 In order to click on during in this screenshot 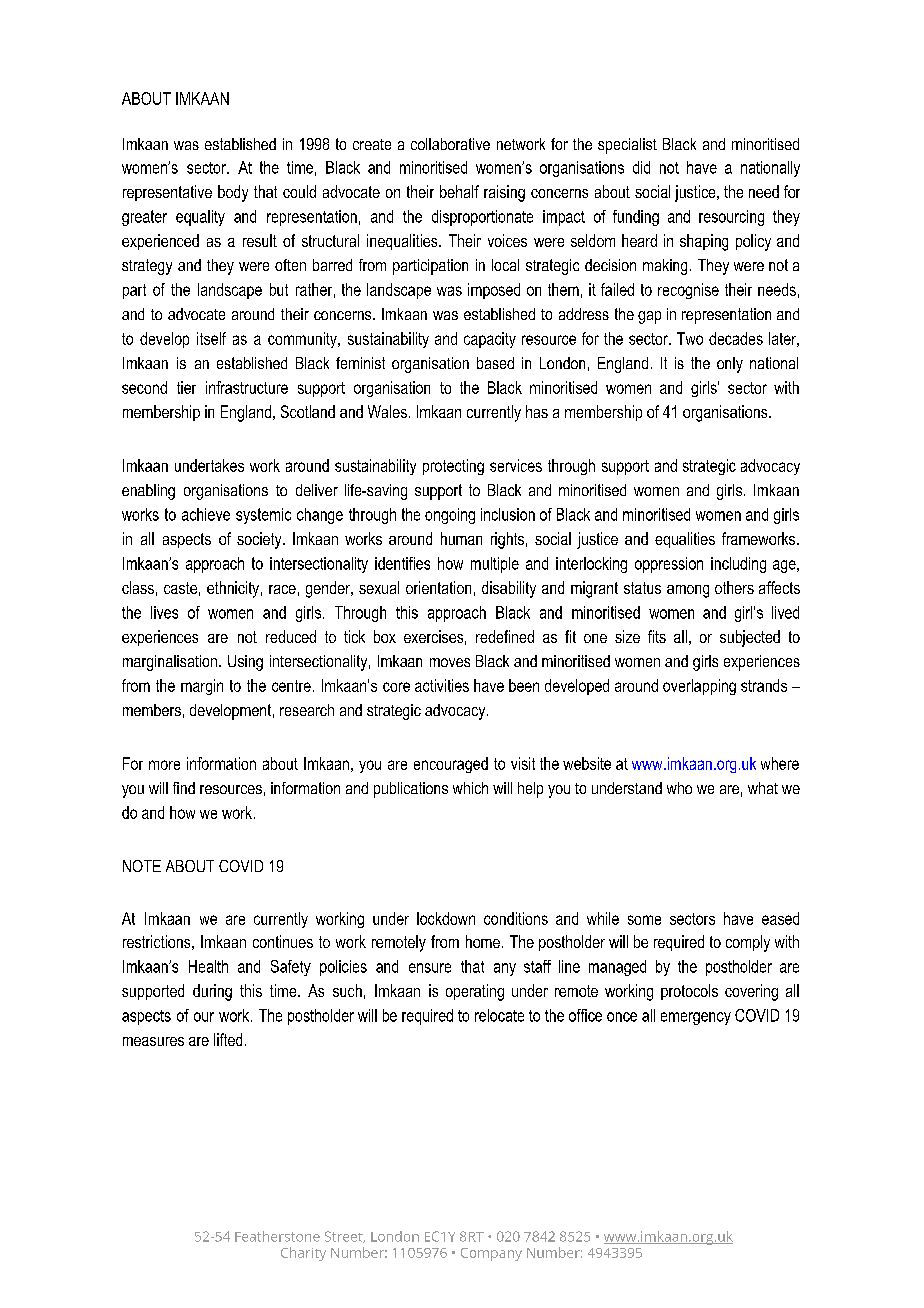, I will do `click(212, 992)`.
